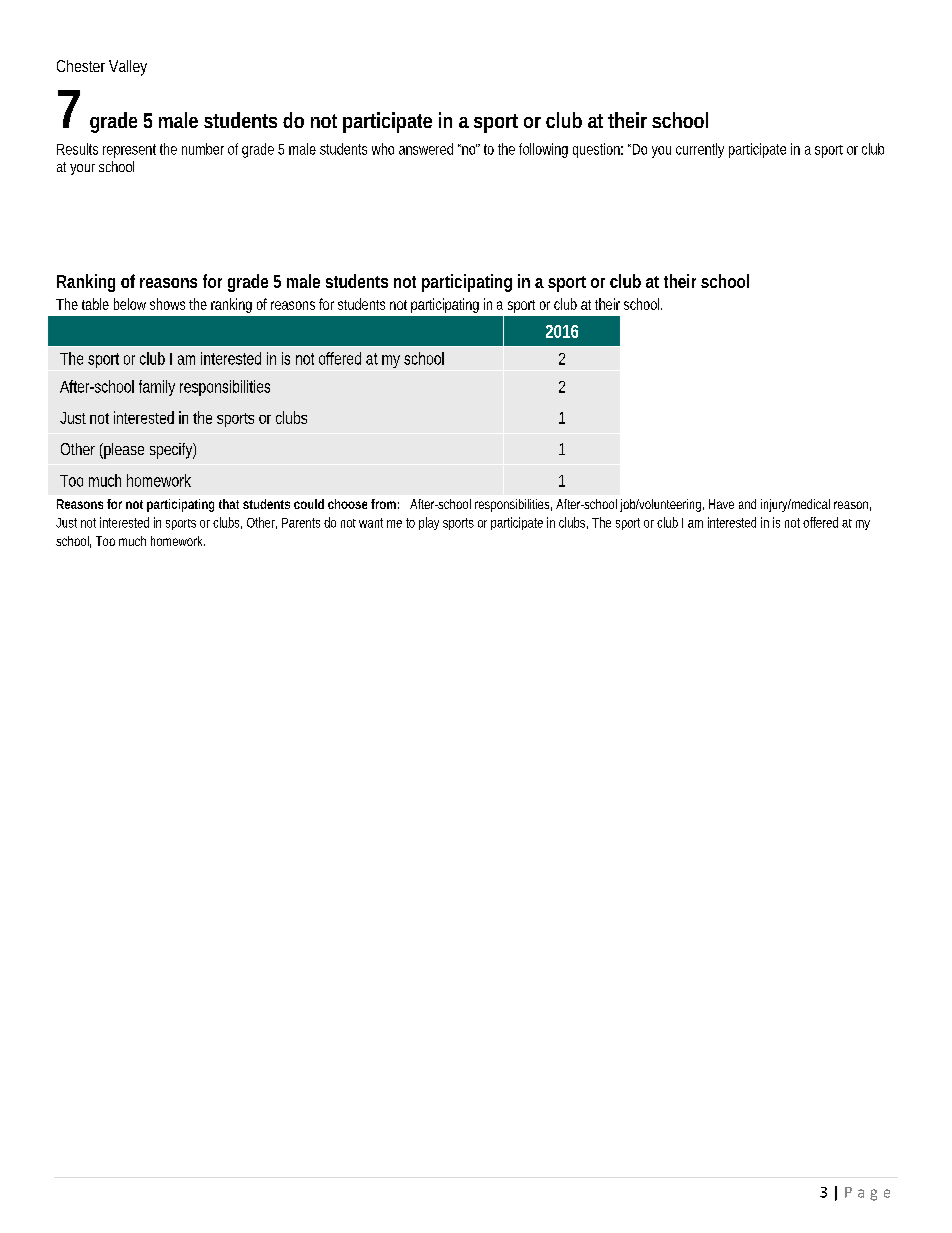 This document has width=952, height=1233. Describe the element at coordinates (721, 504) in the document. I see `Have` at that location.
